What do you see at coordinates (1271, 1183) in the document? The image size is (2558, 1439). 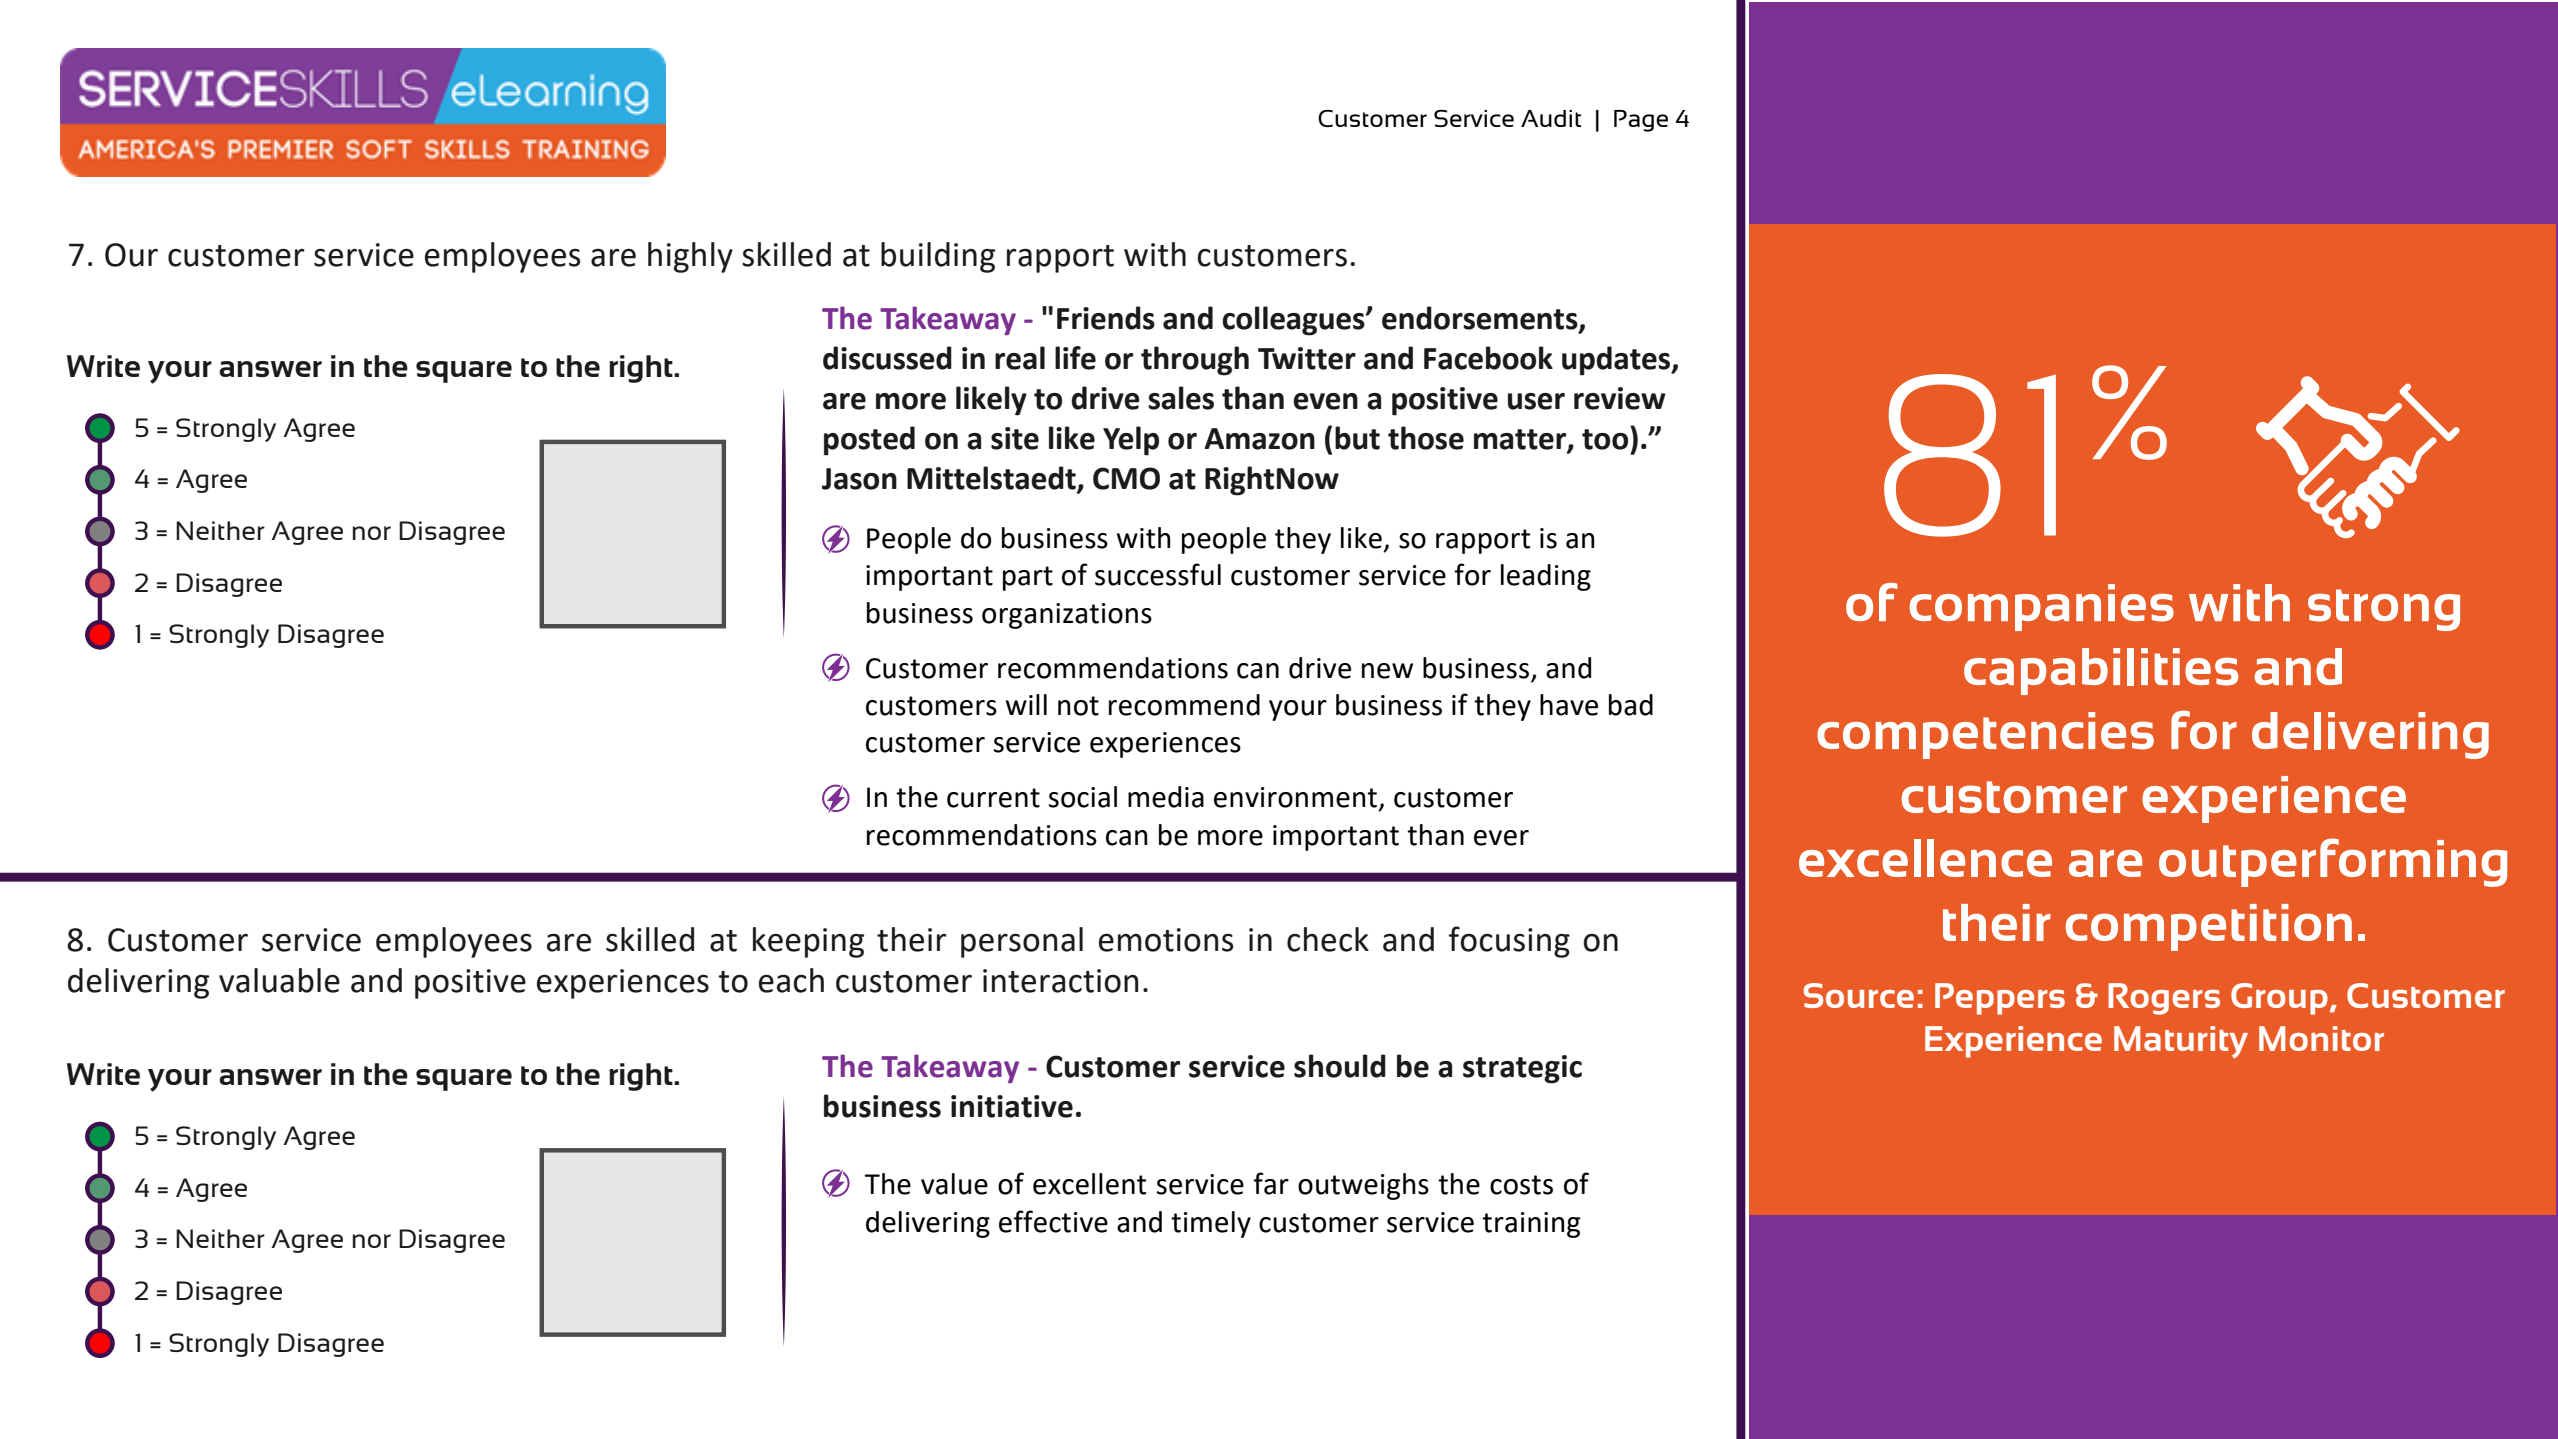 I see `far` at bounding box center [1271, 1183].
